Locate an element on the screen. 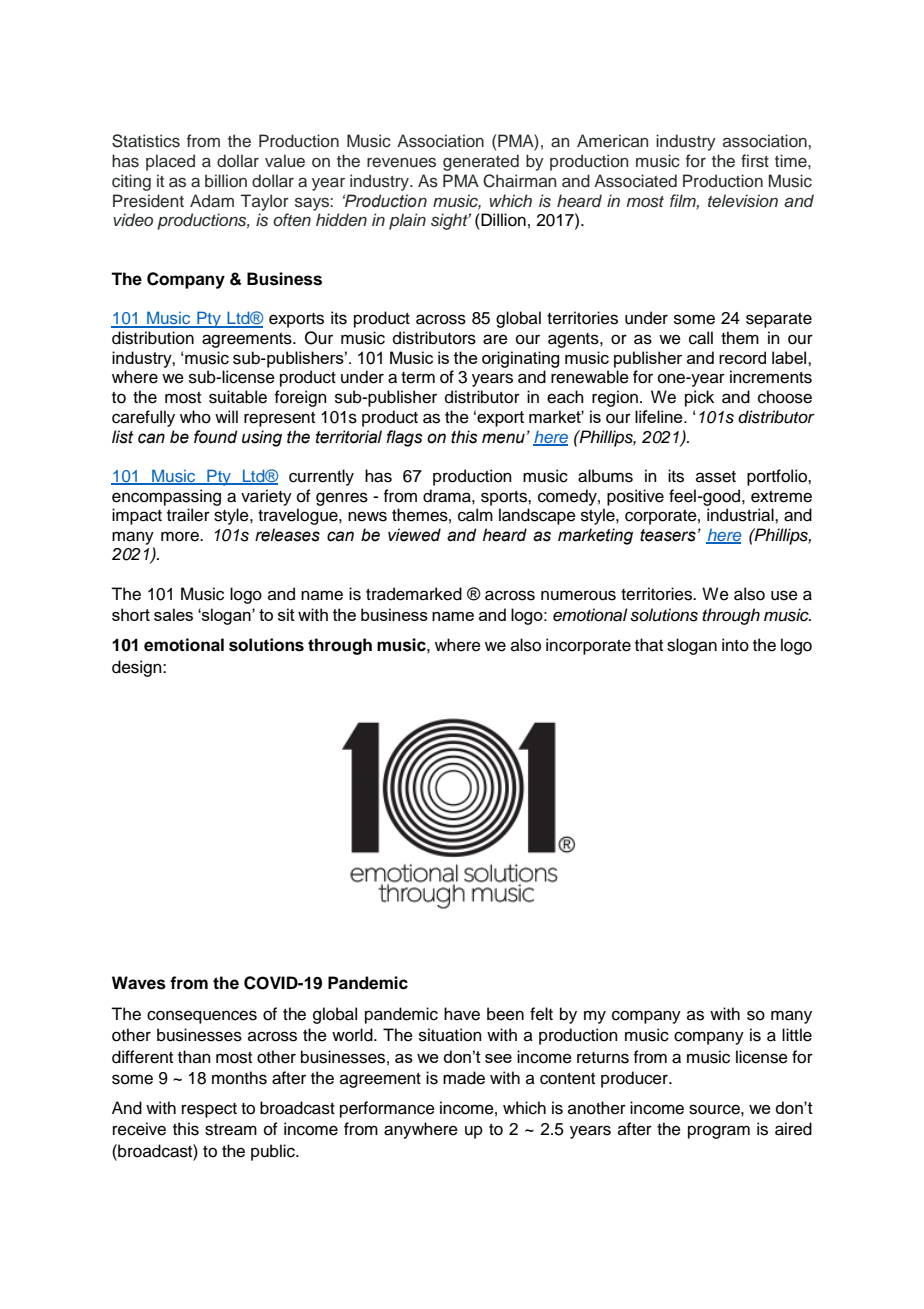 The height and width of the screenshot is (1309, 924). generated is located at coordinates (481, 162).
